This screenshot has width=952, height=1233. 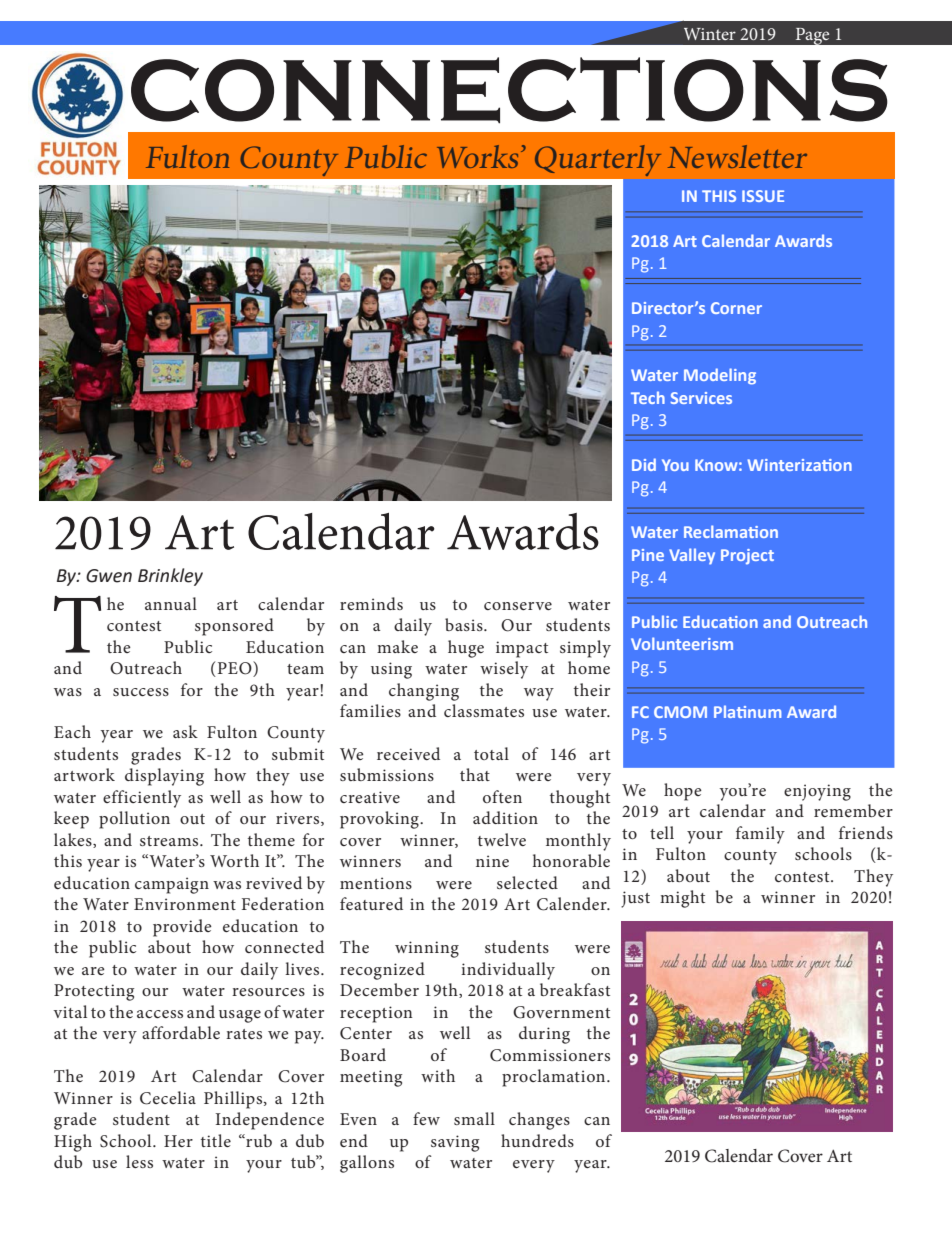 I want to click on Brinkley, so click(x=170, y=577).
